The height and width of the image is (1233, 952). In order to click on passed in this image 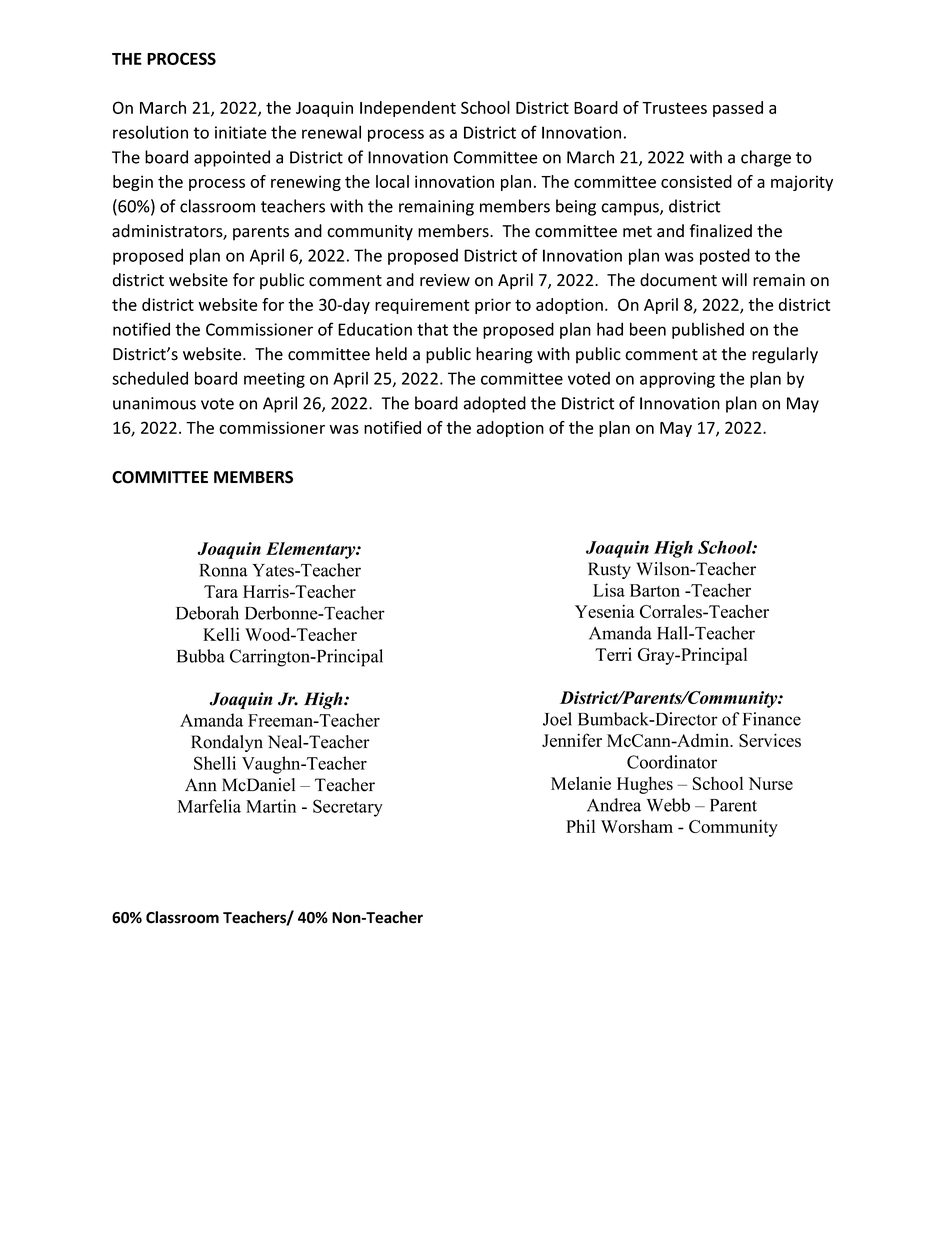, I will do `click(738, 109)`.
